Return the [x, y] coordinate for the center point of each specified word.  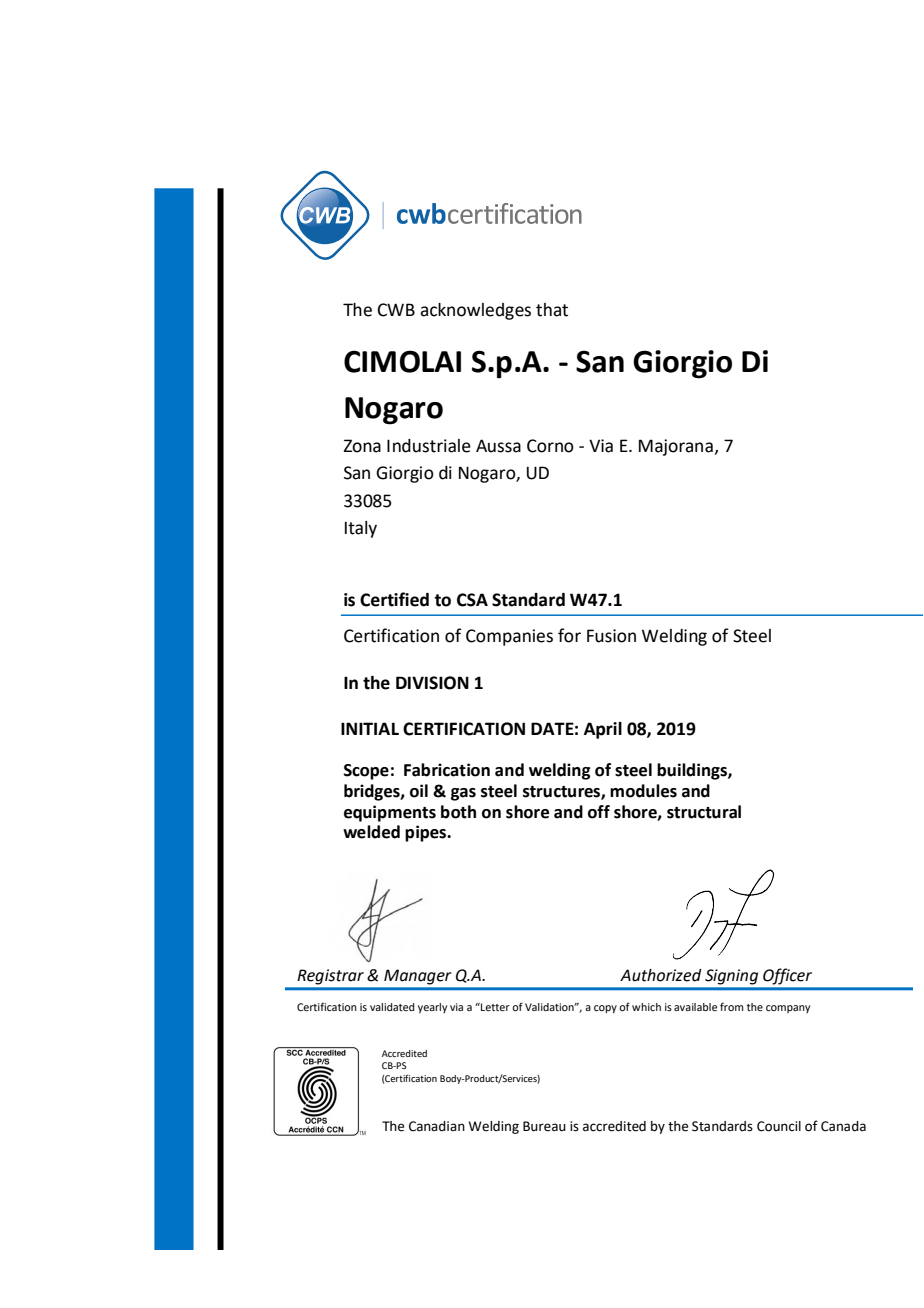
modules [643, 791]
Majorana [677, 447]
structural [704, 812]
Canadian [437, 1126]
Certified [394, 599]
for [569, 635]
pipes [427, 833]
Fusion [611, 636]
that [552, 310]
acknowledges [475, 311]
